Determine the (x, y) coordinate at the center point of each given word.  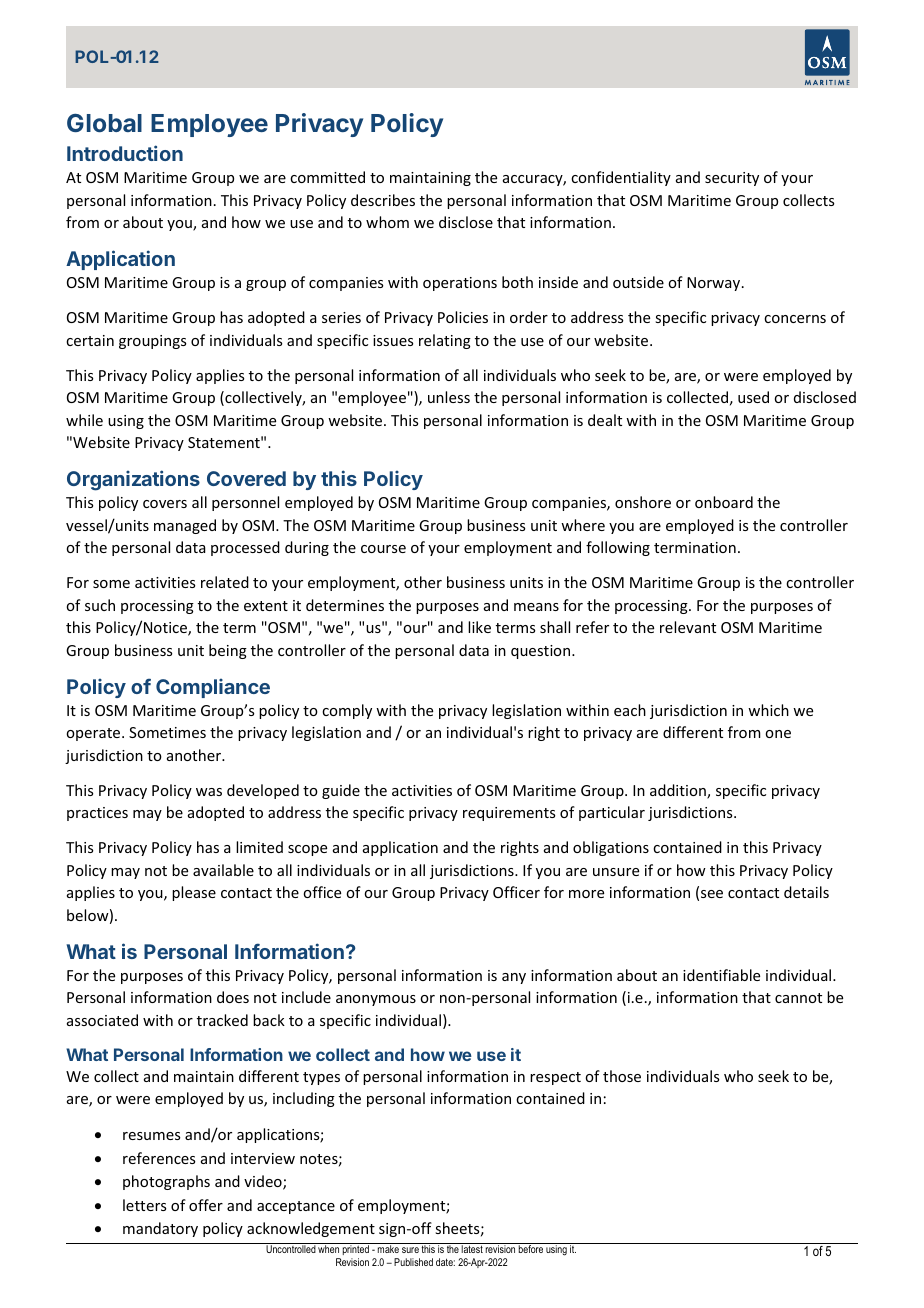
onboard (724, 502)
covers (165, 504)
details (806, 892)
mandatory (160, 1229)
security (732, 179)
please (194, 893)
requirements (509, 814)
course (383, 549)
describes (383, 200)
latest (472, 1249)
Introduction (125, 153)
